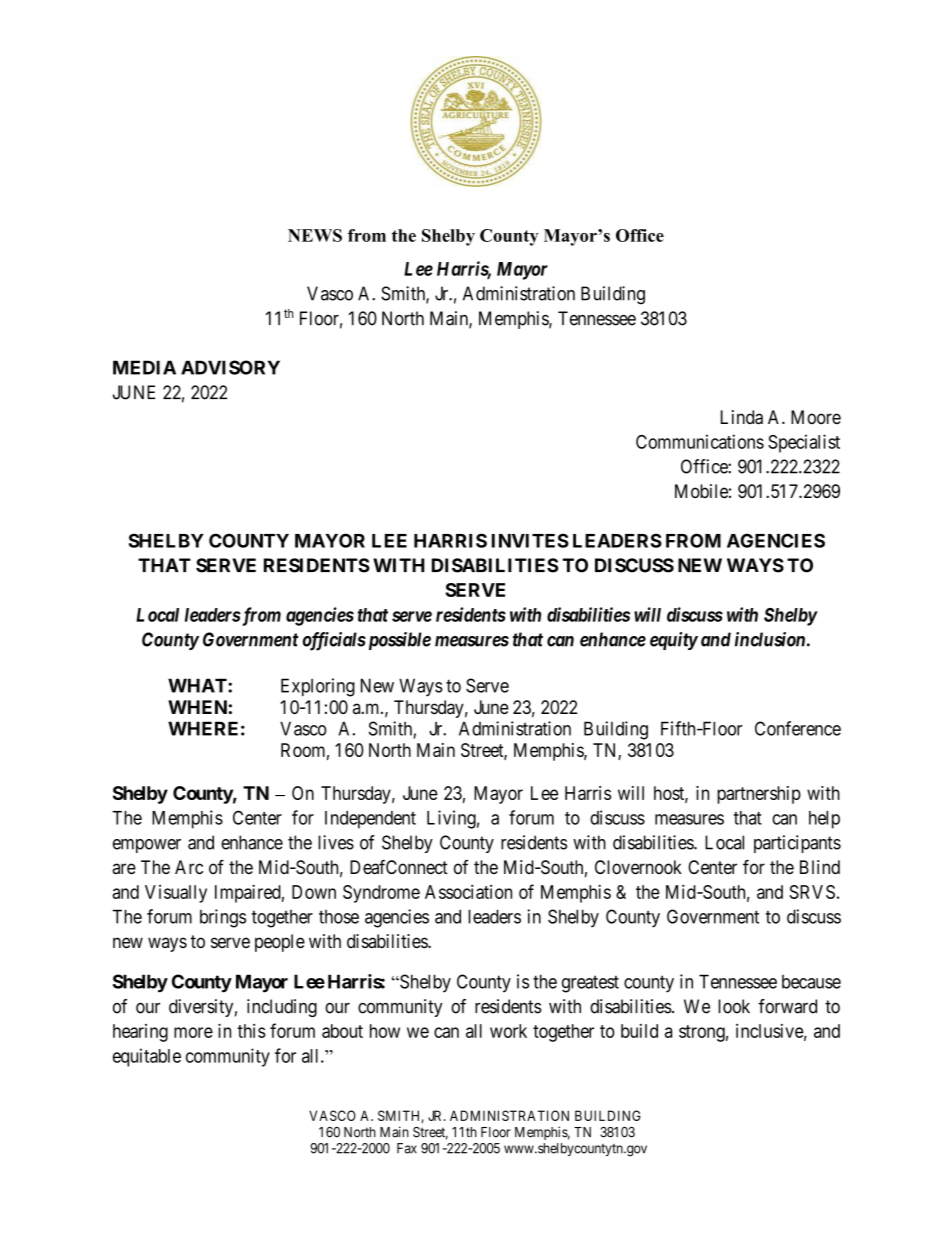 The height and width of the document is (1233, 952). What do you see at coordinates (398, 641) in the document?
I see `possible` at bounding box center [398, 641].
